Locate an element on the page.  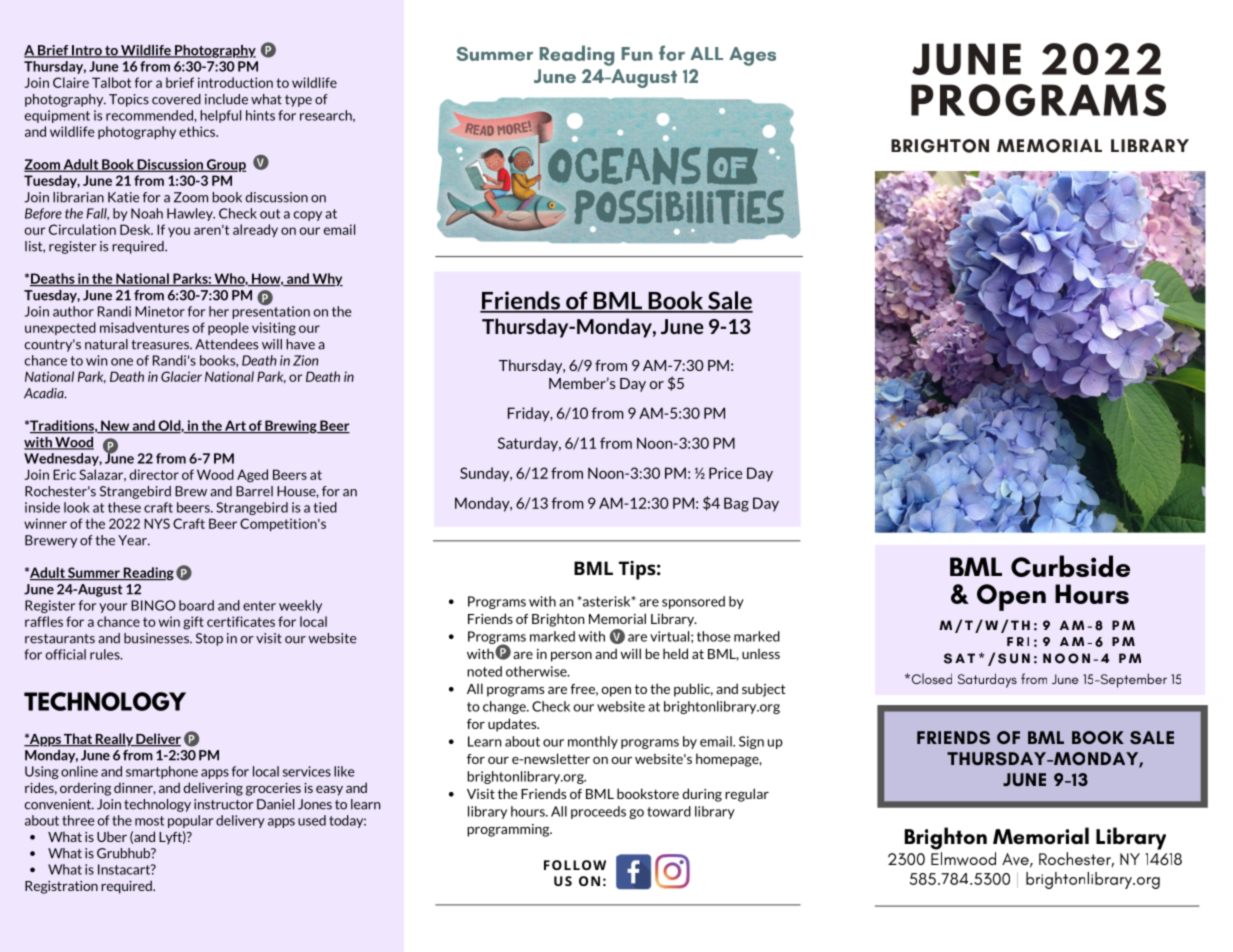
FOLLOW is located at coordinates (575, 865).
